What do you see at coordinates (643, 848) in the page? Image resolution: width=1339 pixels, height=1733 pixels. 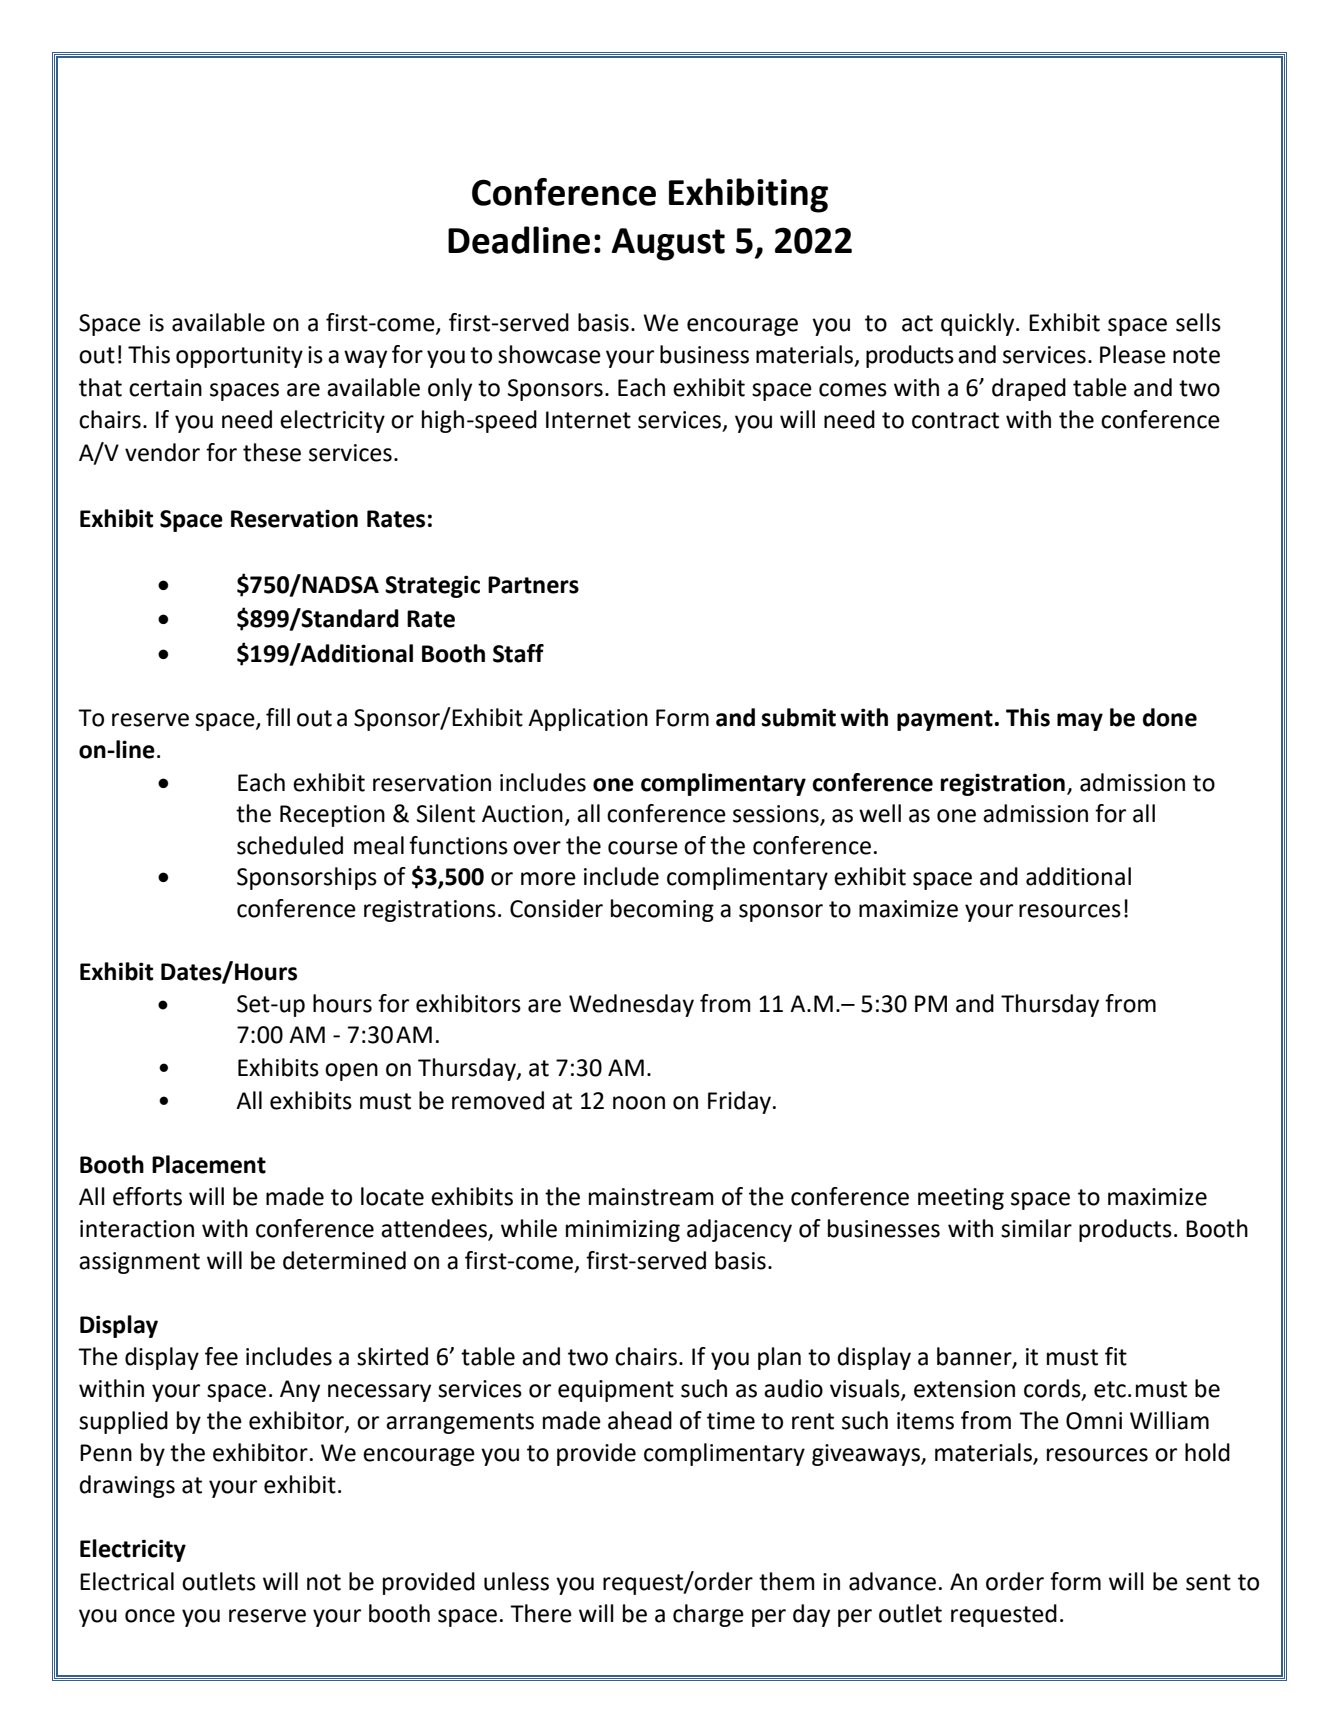 I see `course` at bounding box center [643, 848].
